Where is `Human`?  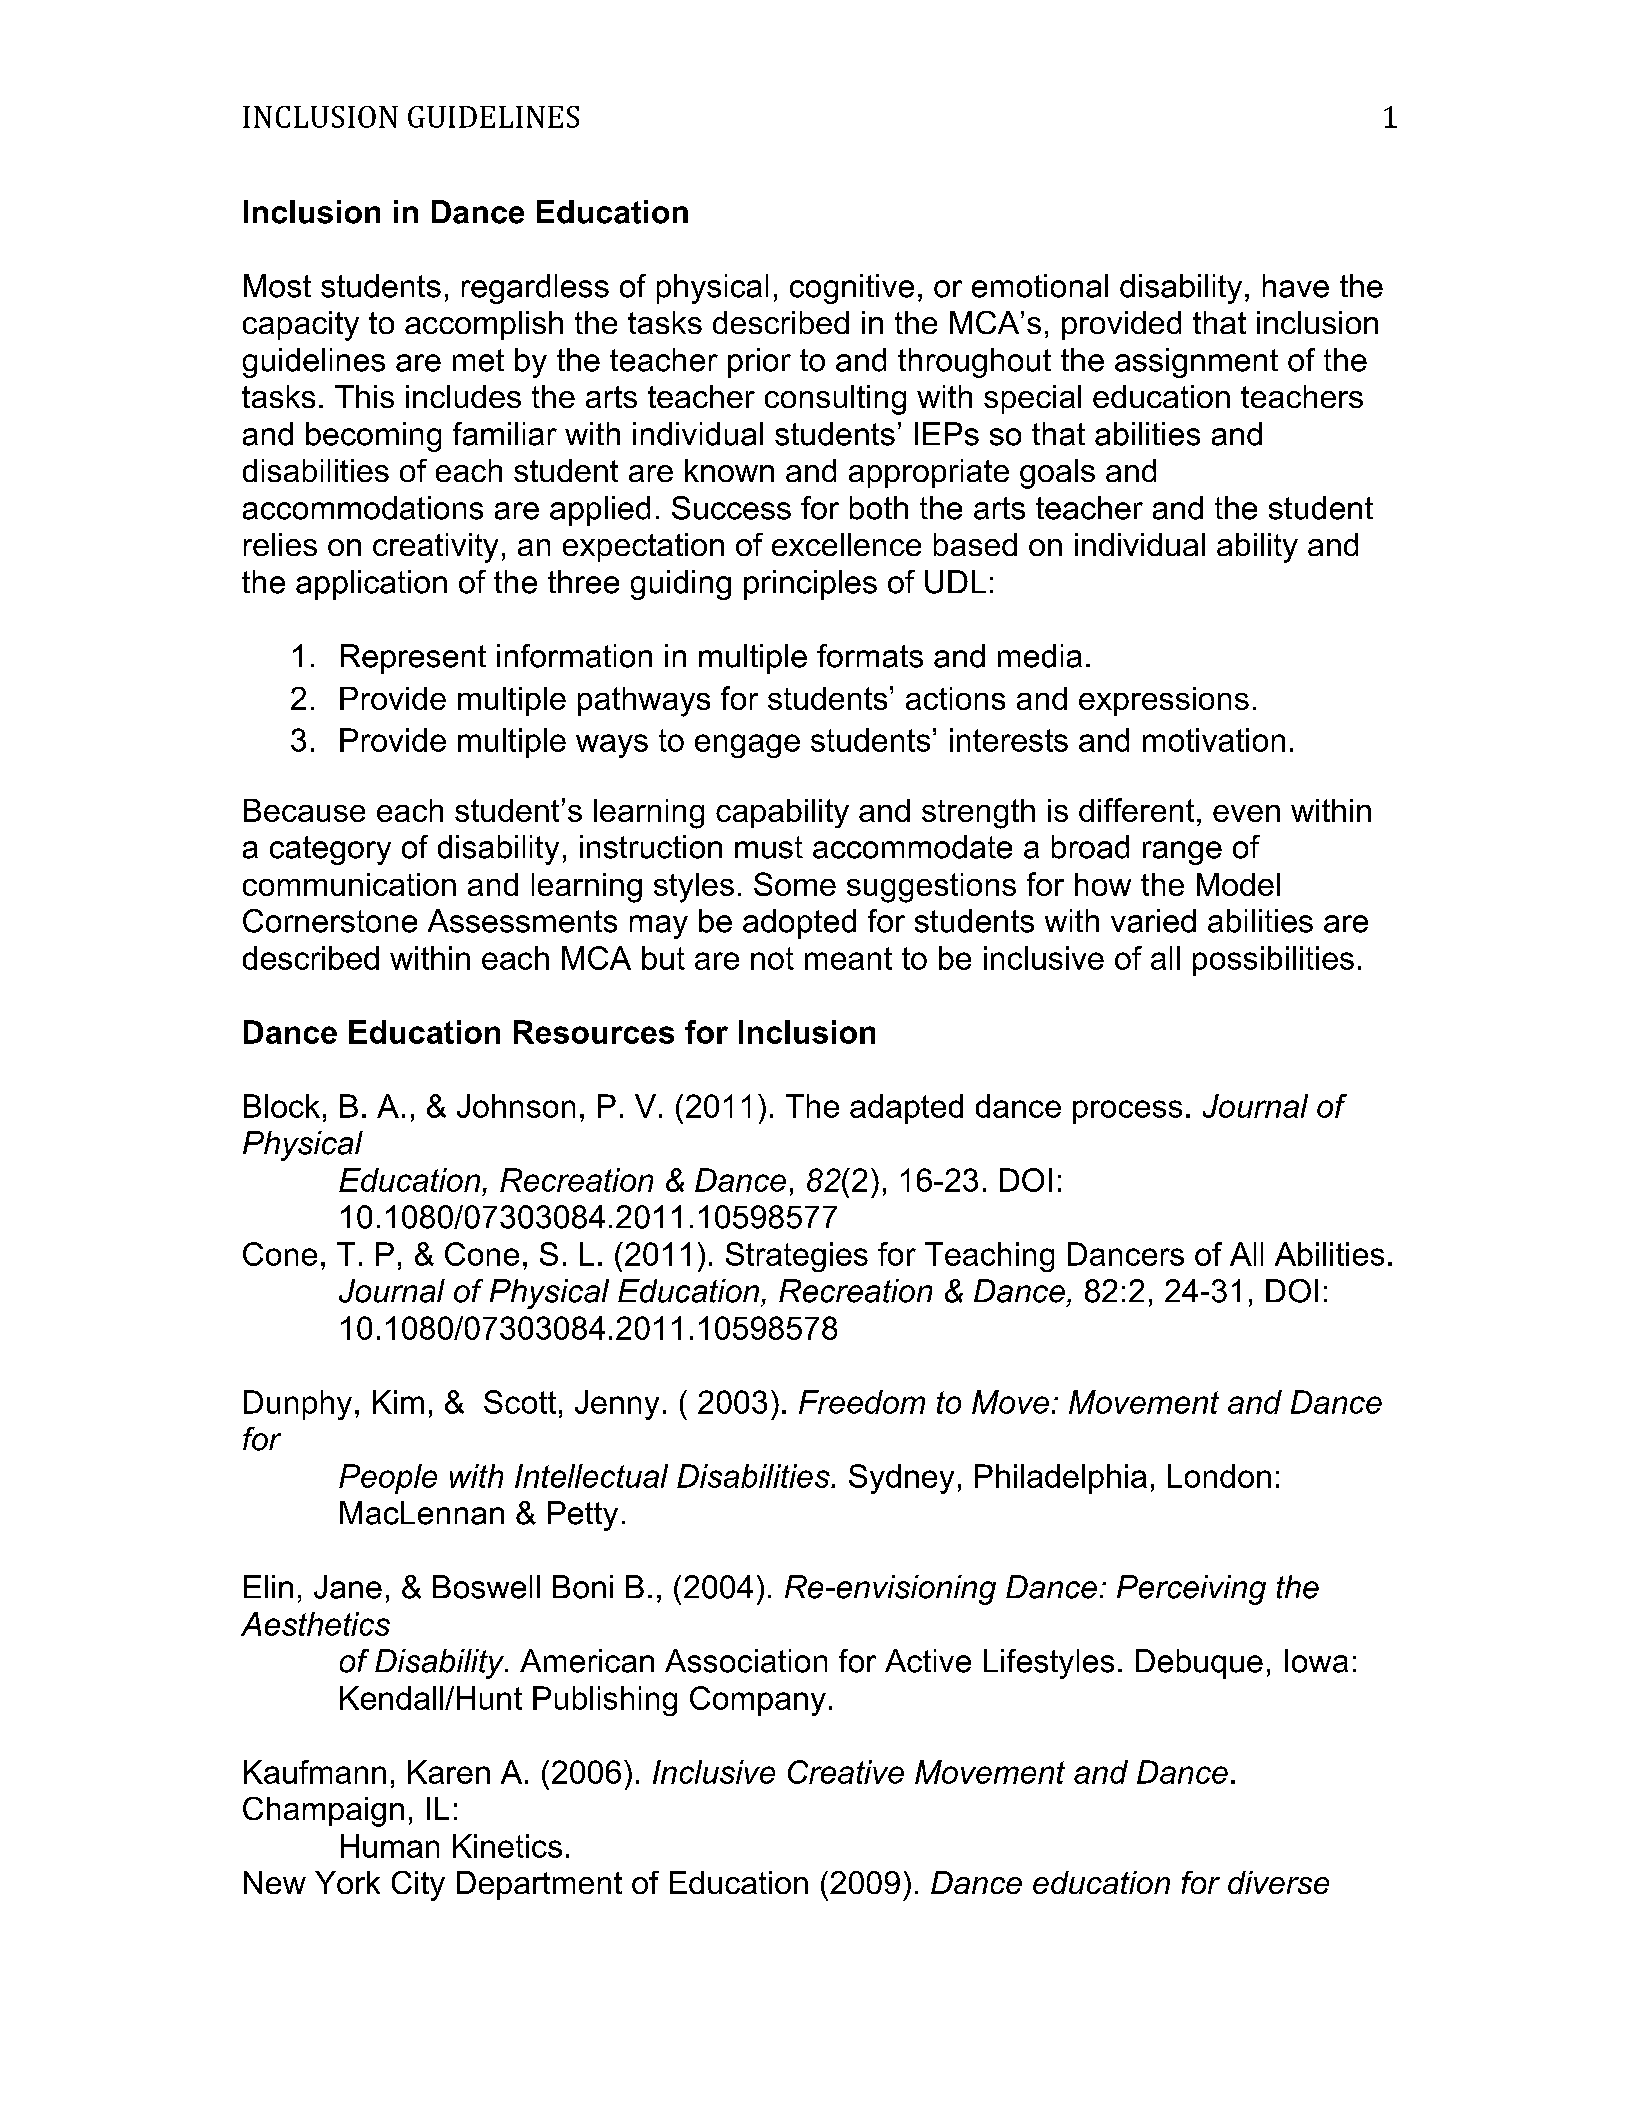
Human is located at coordinates (390, 1846).
